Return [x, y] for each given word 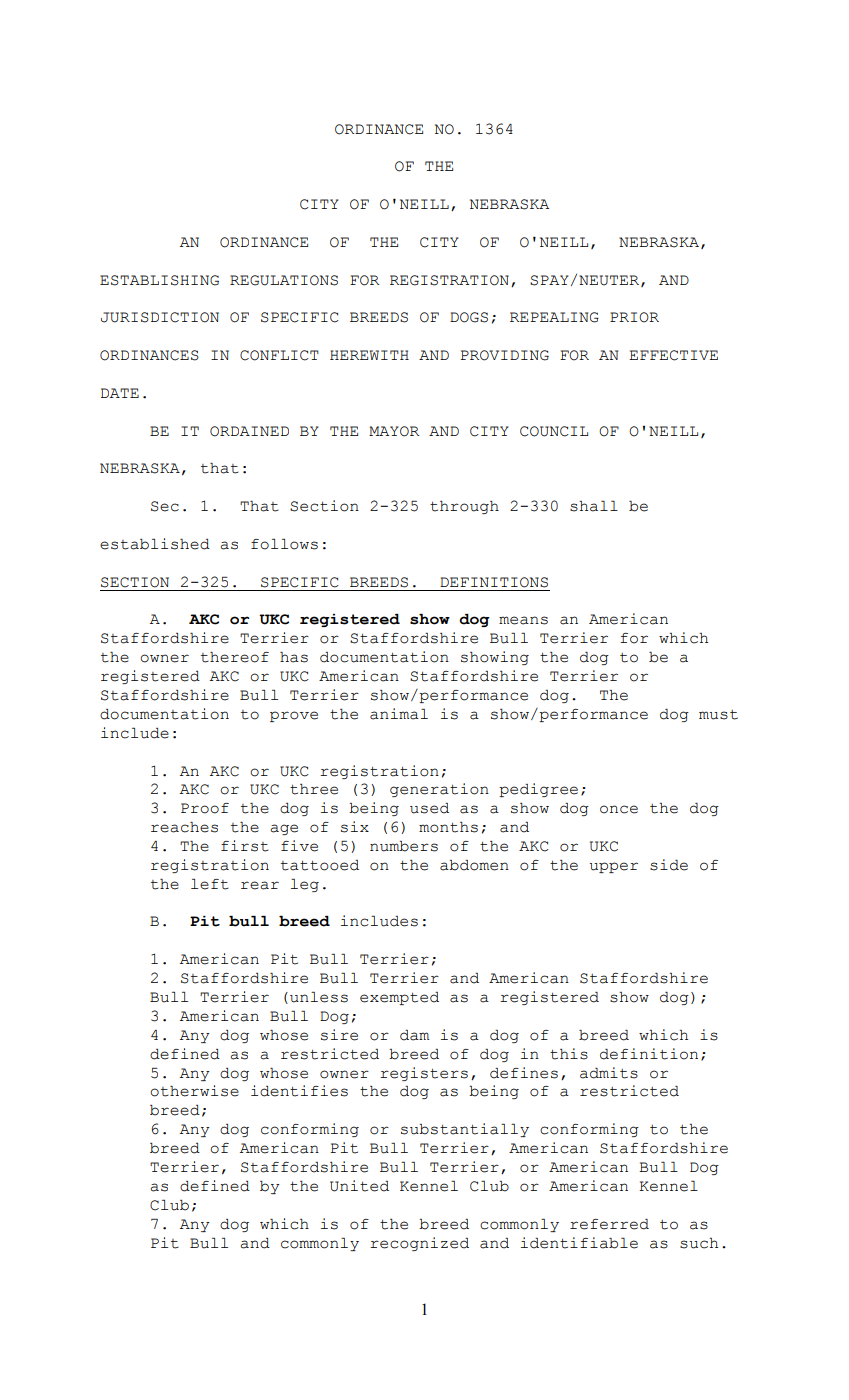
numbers [404, 846]
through [464, 507]
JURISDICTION [160, 317]
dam [414, 1035]
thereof [235, 657]
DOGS [469, 317]
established [155, 544]
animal [399, 714]
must [718, 715]
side [669, 865]
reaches [184, 827]
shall [594, 506]
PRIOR [634, 317]
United [359, 1186]
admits [609, 1073]
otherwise [194, 1091]
